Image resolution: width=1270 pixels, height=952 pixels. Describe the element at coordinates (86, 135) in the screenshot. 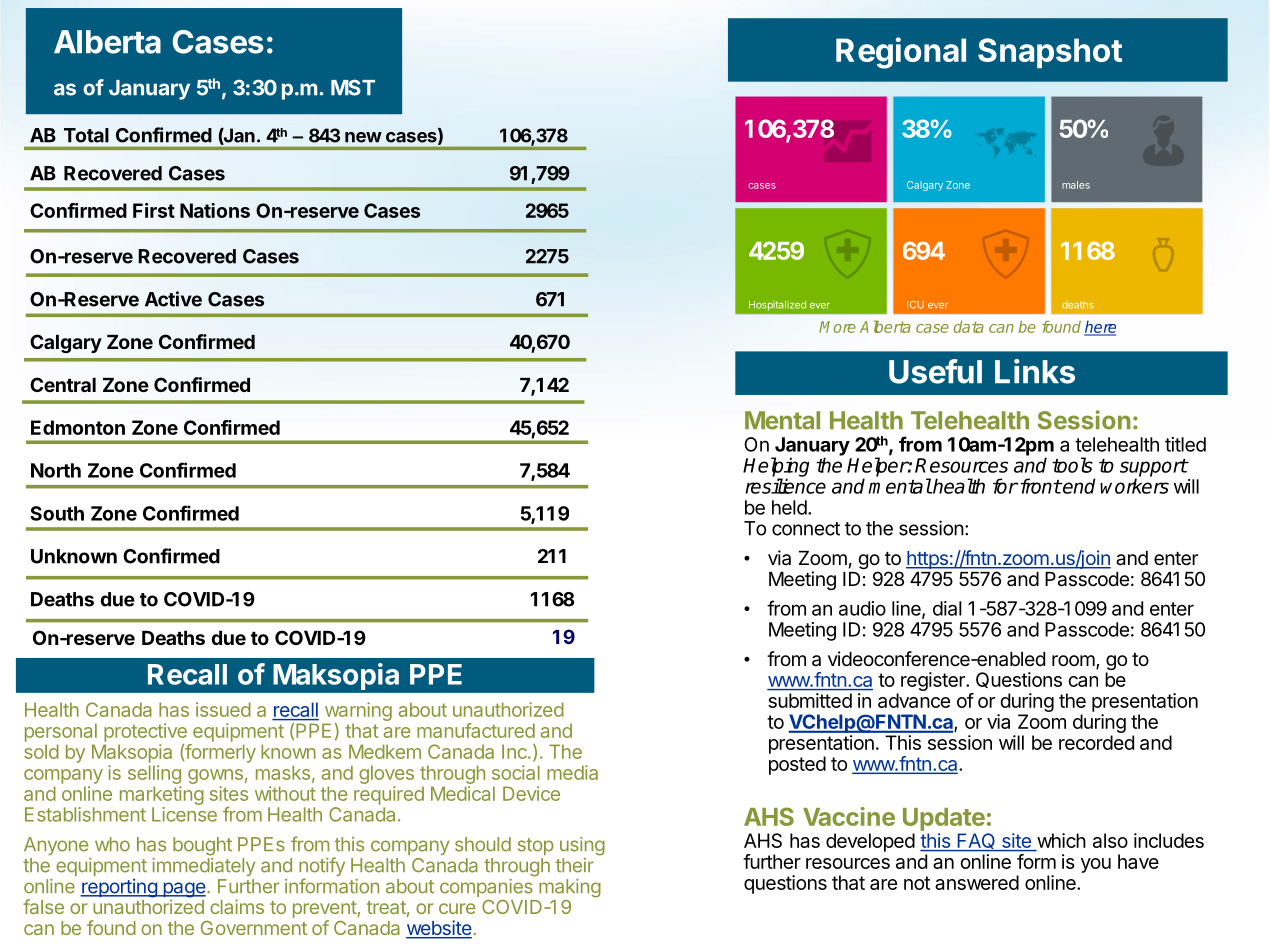

I see `Total` at that location.
